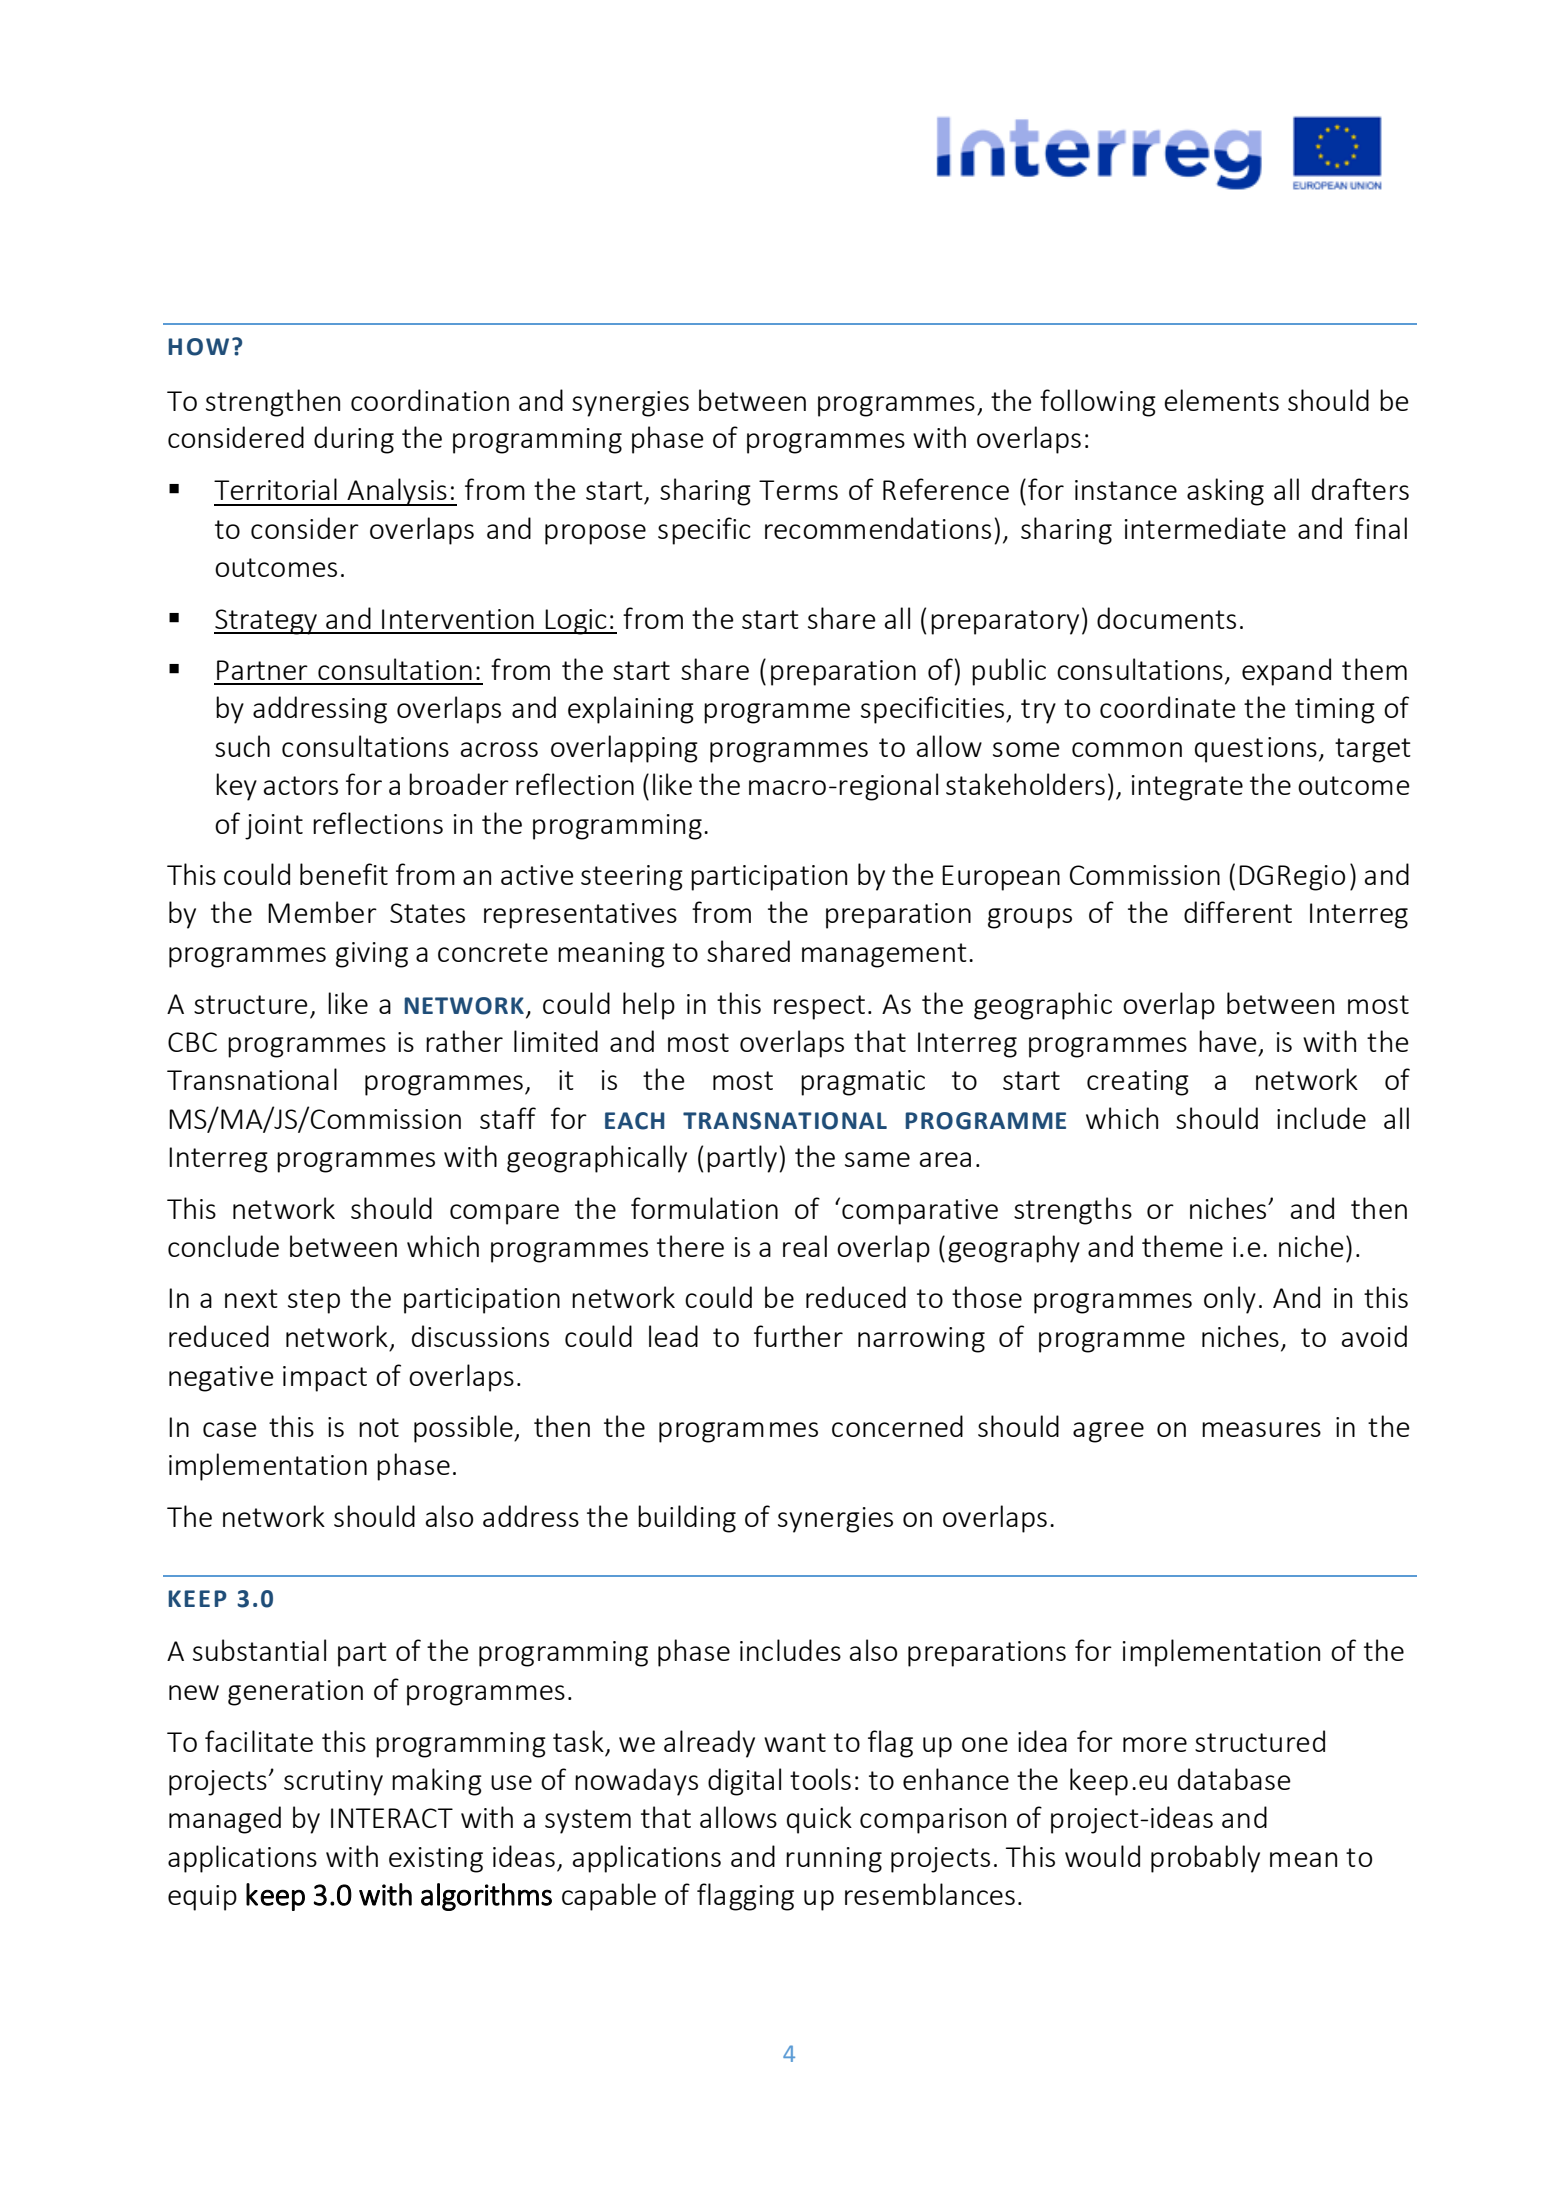 This document has height=2207, width=1561. Describe the element at coordinates (1205, 1859) in the document. I see `probably` at that location.
